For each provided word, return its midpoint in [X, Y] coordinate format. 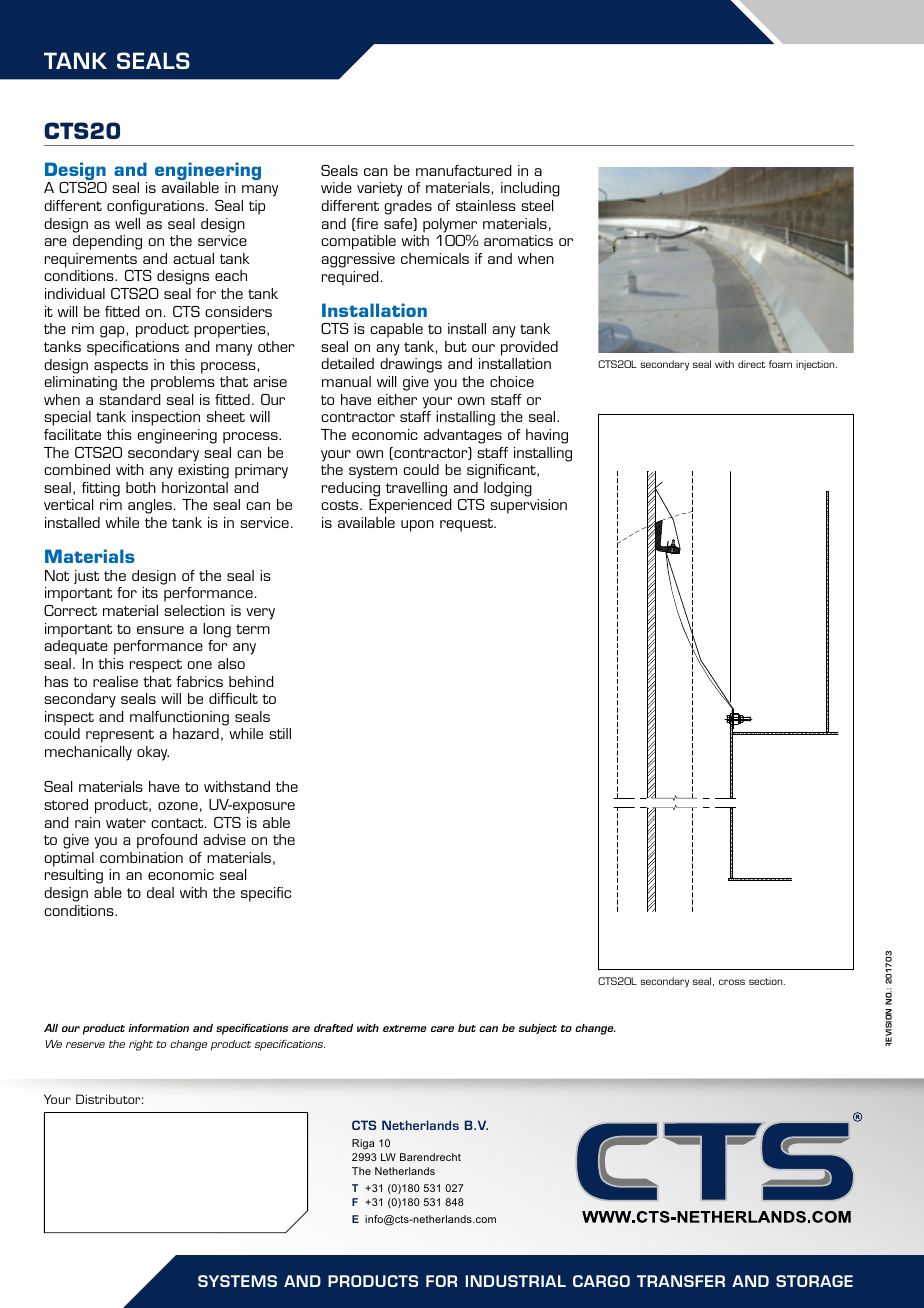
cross [732, 982]
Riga [363, 1144]
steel [537, 205]
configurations [157, 207]
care [442, 1029]
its [150, 592]
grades [408, 207]
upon [417, 526]
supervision [528, 506]
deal [160, 892]
